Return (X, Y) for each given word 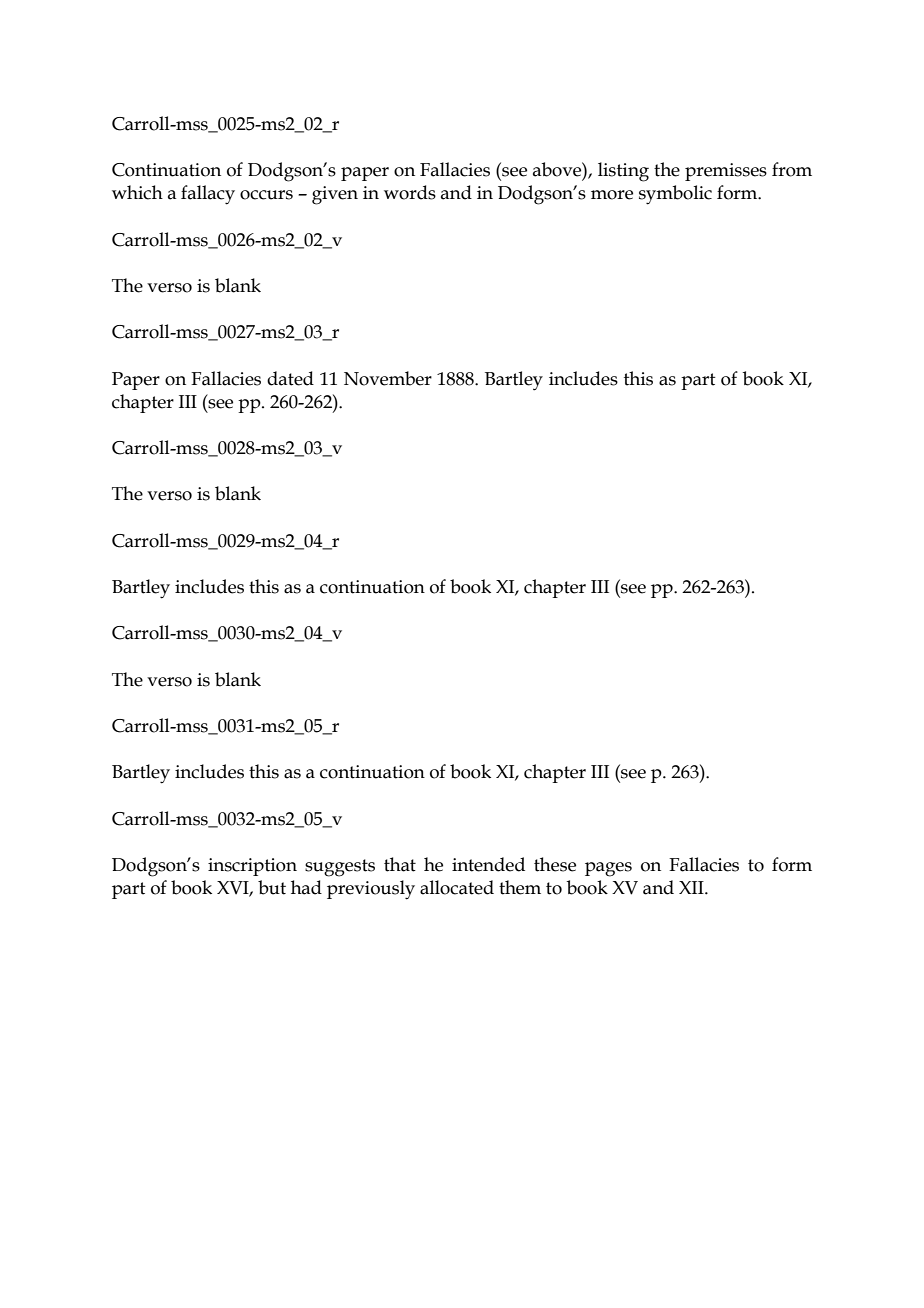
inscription (252, 867)
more (612, 195)
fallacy (208, 195)
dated (290, 378)
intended (488, 864)
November (388, 378)
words (410, 192)
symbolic (675, 195)
